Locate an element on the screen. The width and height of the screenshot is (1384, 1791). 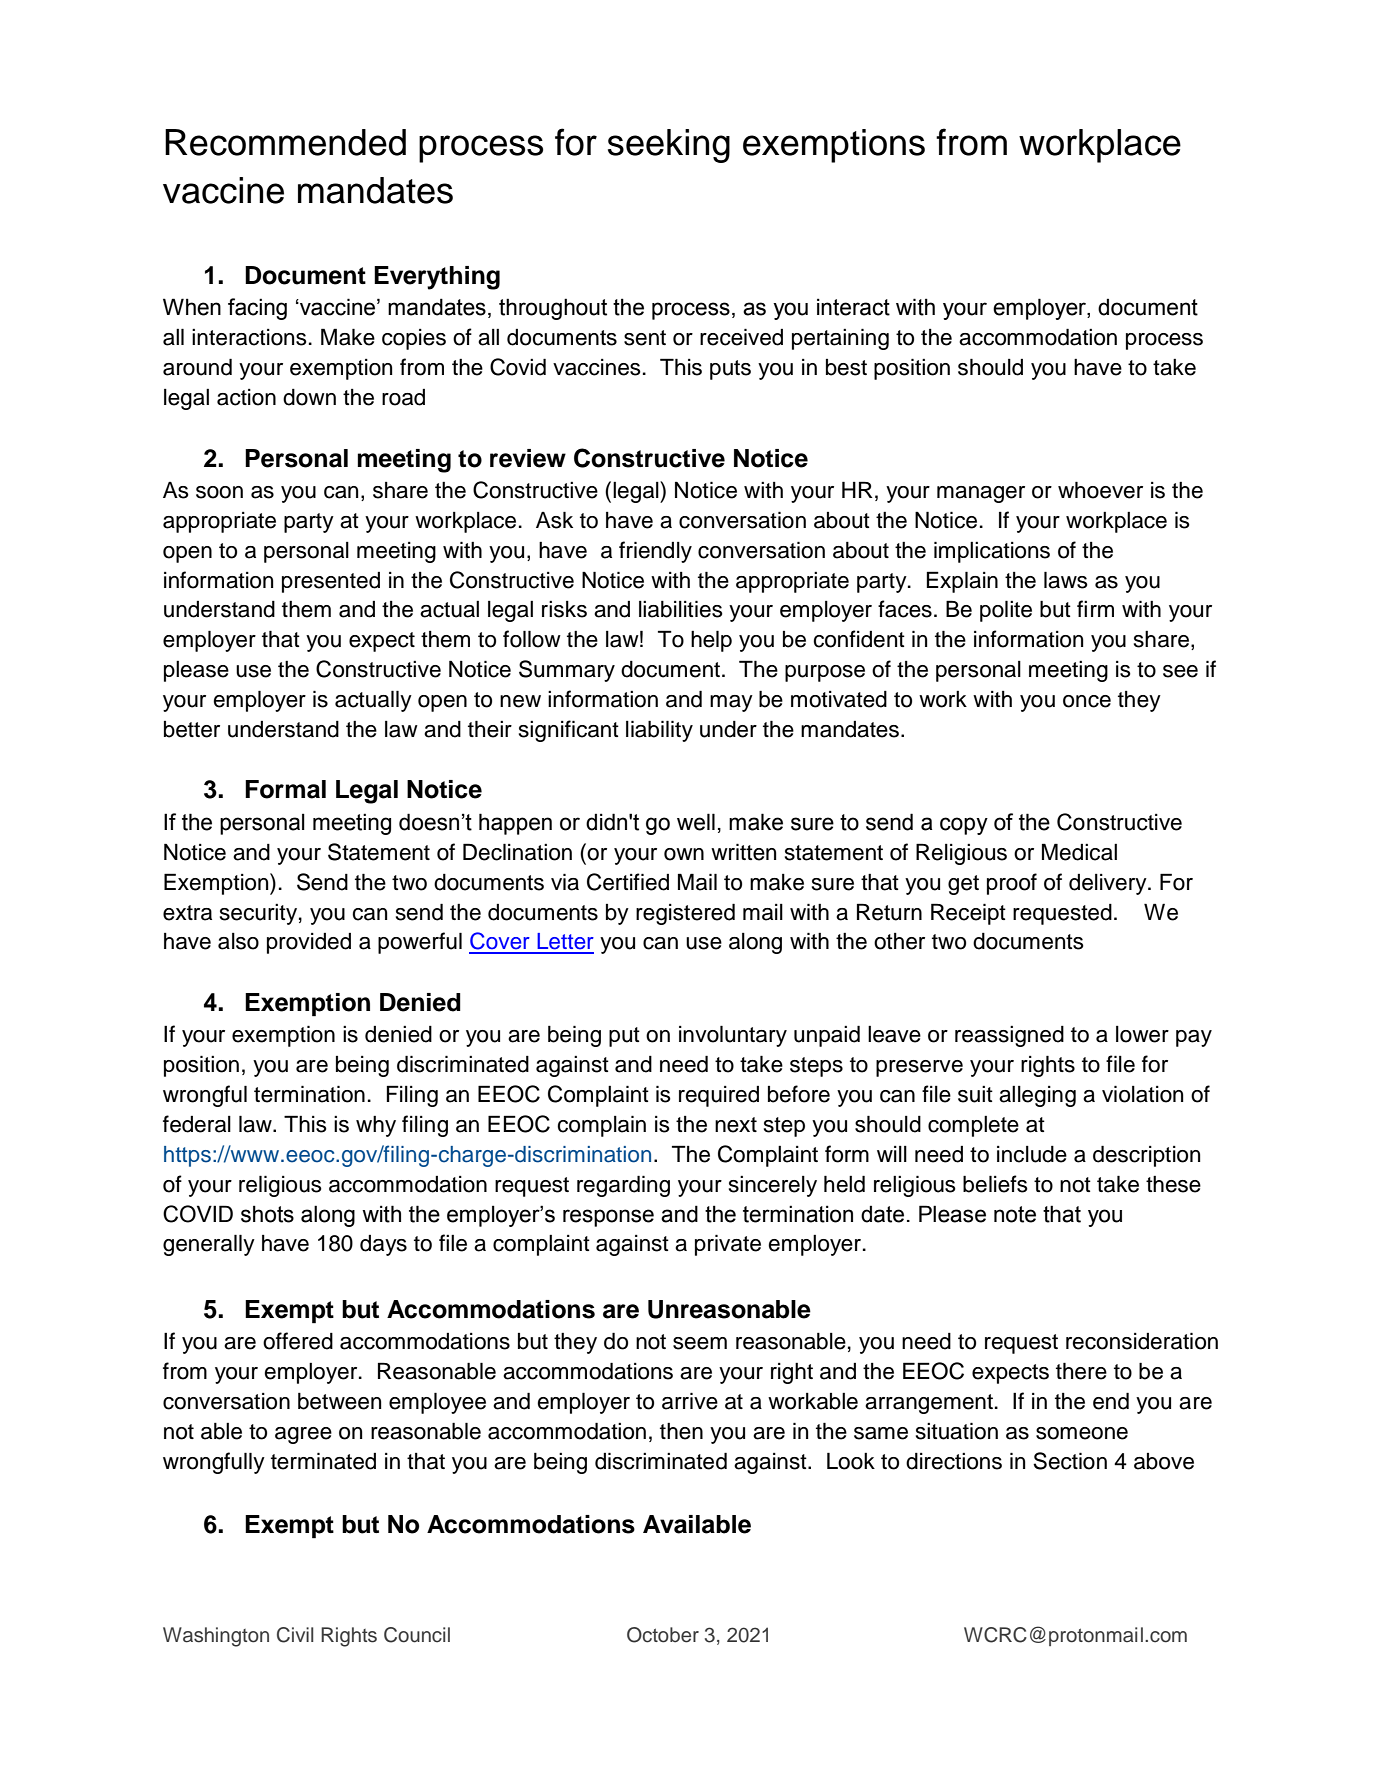
delivery is located at coordinates (1109, 884).
